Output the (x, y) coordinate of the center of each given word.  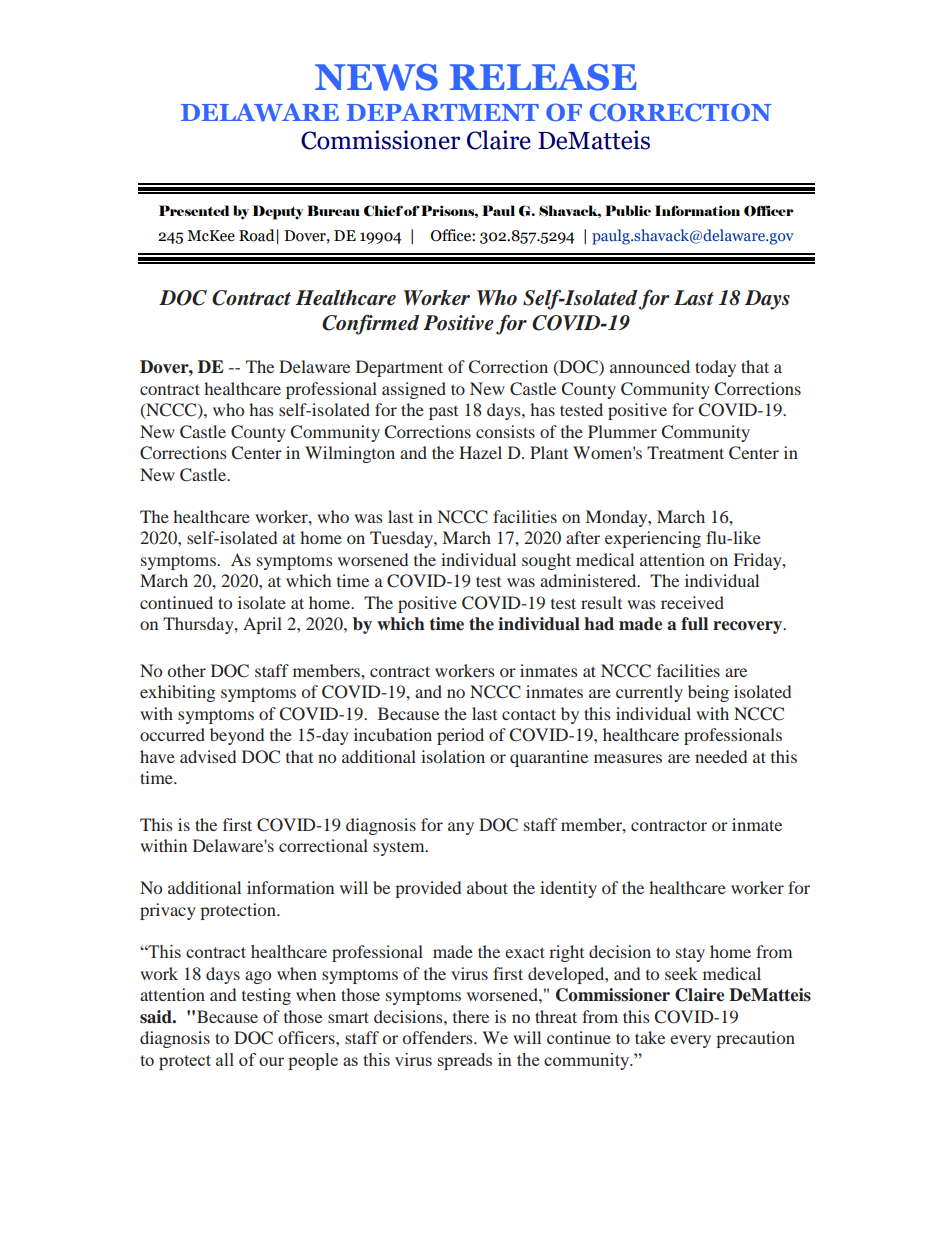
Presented (194, 210)
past (443, 413)
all (225, 1059)
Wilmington (350, 454)
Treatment (685, 452)
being (708, 693)
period (460, 736)
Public (628, 210)
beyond (237, 736)
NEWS (376, 77)
